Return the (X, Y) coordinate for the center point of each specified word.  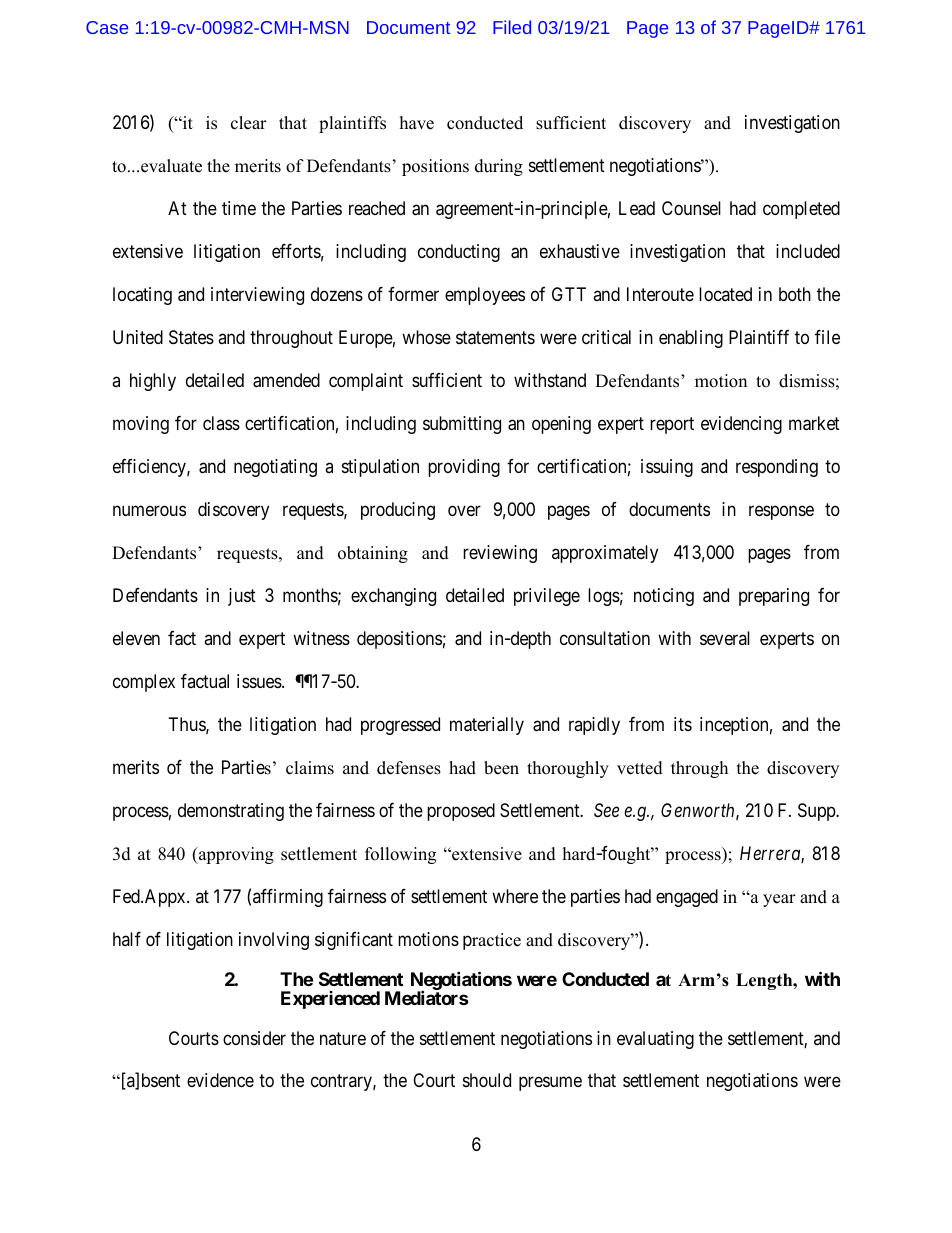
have (417, 123)
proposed (461, 812)
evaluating (655, 1040)
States (191, 337)
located (725, 294)
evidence (220, 1080)
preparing (774, 597)
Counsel (691, 208)
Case (107, 27)
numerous (149, 510)
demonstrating (231, 812)
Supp (817, 812)
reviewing (500, 554)
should (487, 1080)
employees (485, 296)
